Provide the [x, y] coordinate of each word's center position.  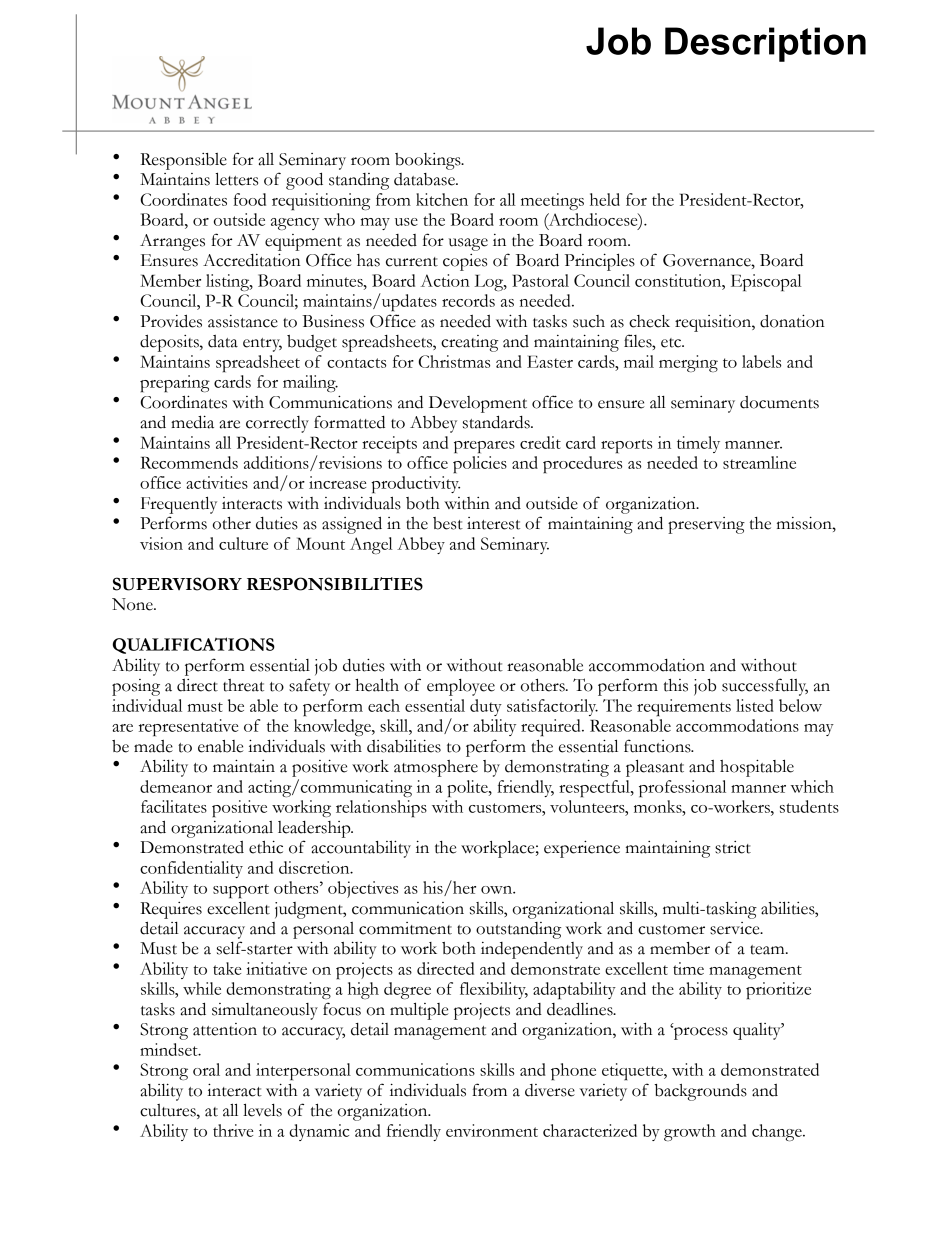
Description [765, 44]
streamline [759, 462]
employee [461, 687]
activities [217, 482]
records [468, 300]
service [736, 928]
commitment [405, 928]
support [241, 891]
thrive [233, 1130]
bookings [429, 161]
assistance [243, 321]
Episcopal [766, 282]
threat [243, 685]
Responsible [183, 161]
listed [755, 705]
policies [480, 464]
